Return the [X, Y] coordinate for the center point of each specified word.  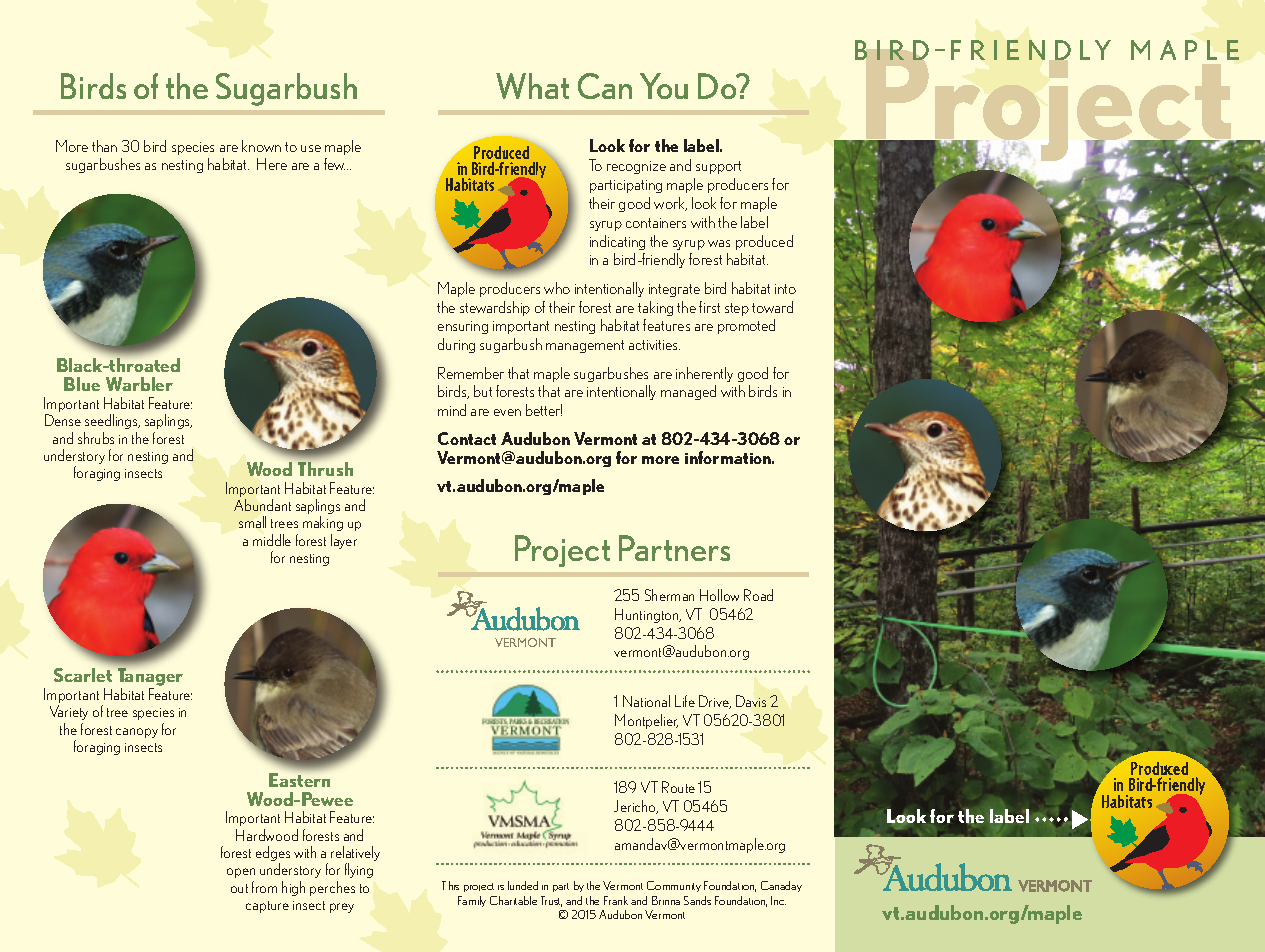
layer [344, 541]
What [532, 86]
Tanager [150, 678]
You [664, 86]
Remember [471, 373]
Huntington [648, 615]
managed [688, 392]
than [104, 146]
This [450, 885]
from [264, 887]
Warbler [139, 384]
